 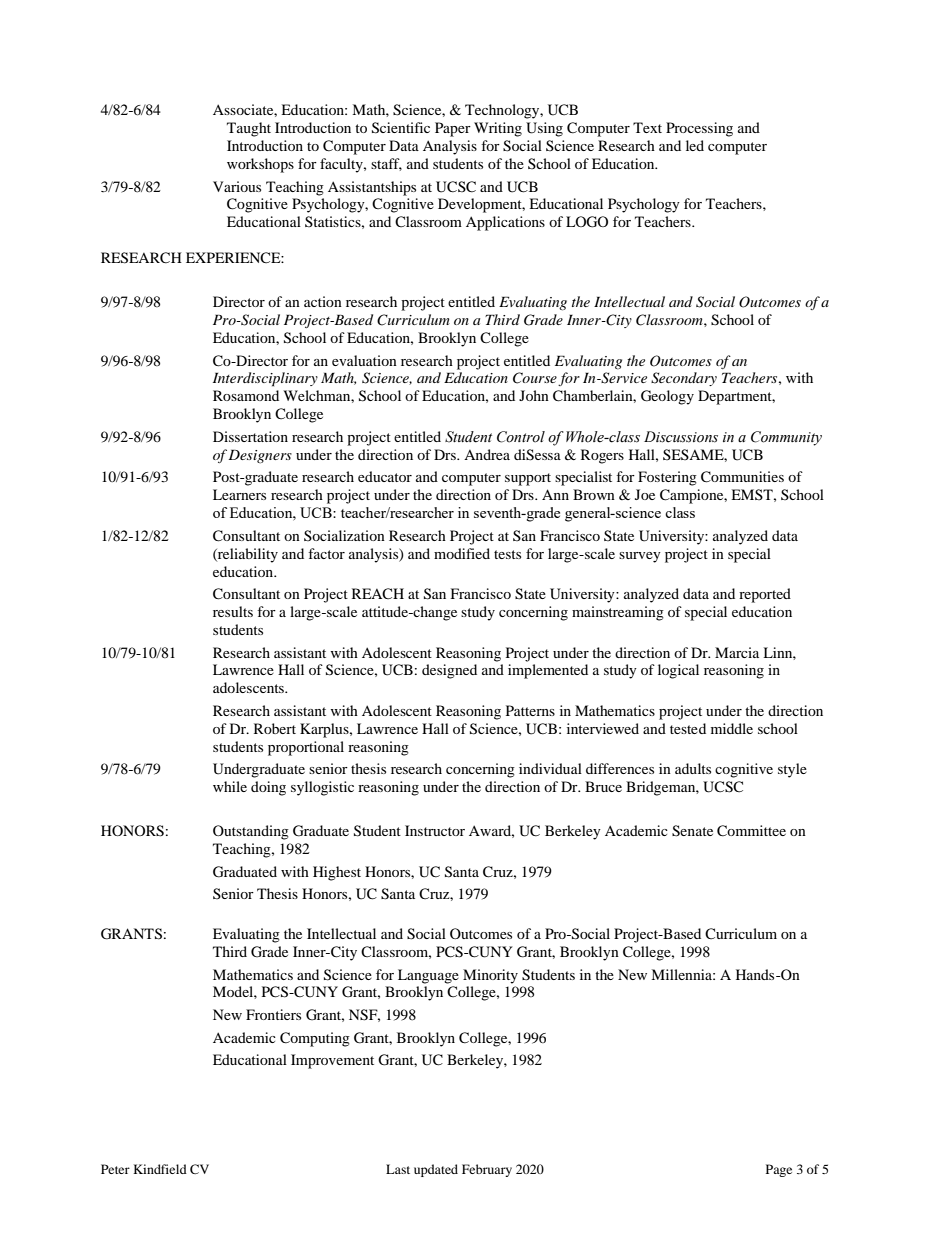 I want to click on Marcia, so click(x=737, y=652).
